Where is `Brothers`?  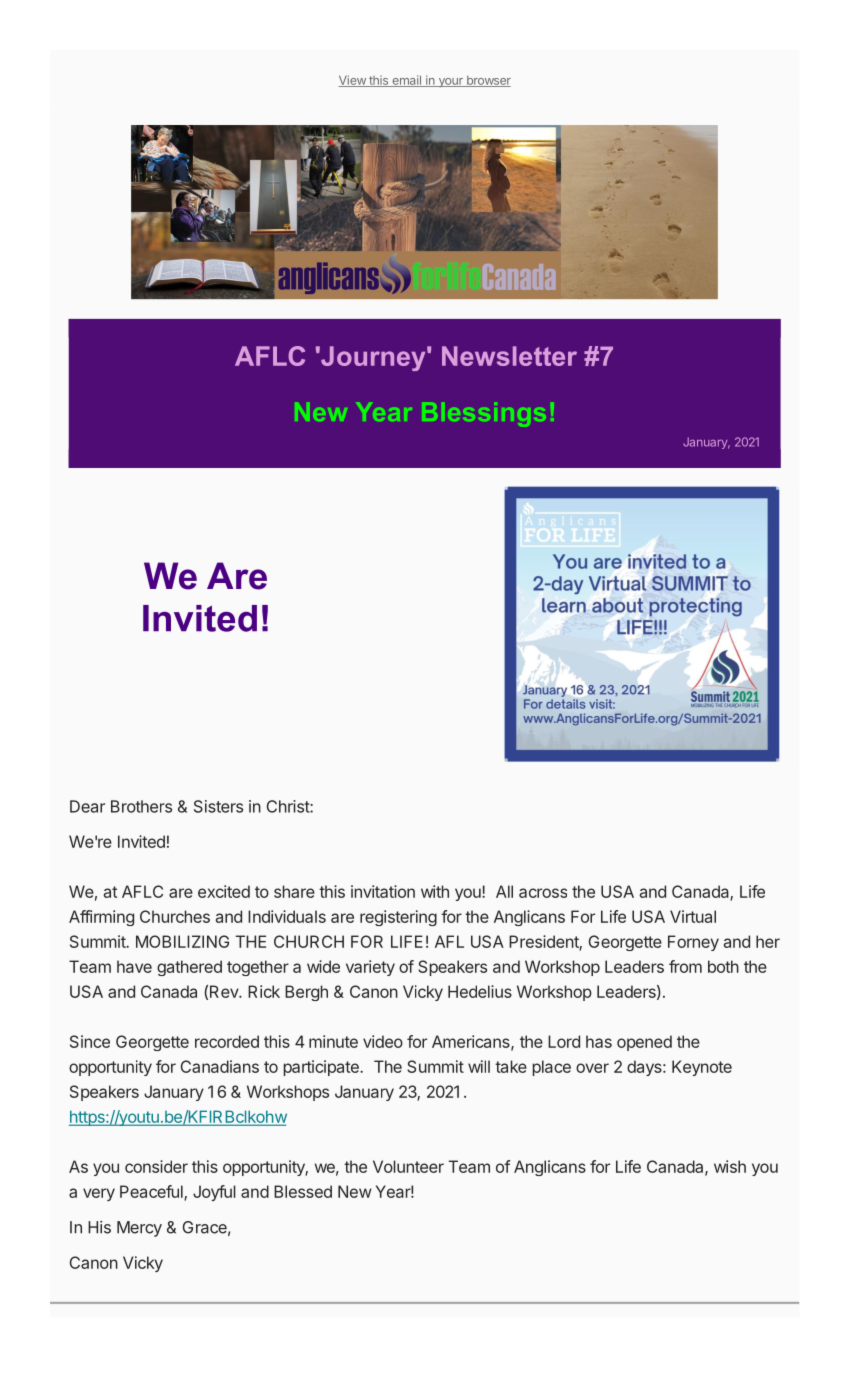 Brothers is located at coordinates (141, 806).
